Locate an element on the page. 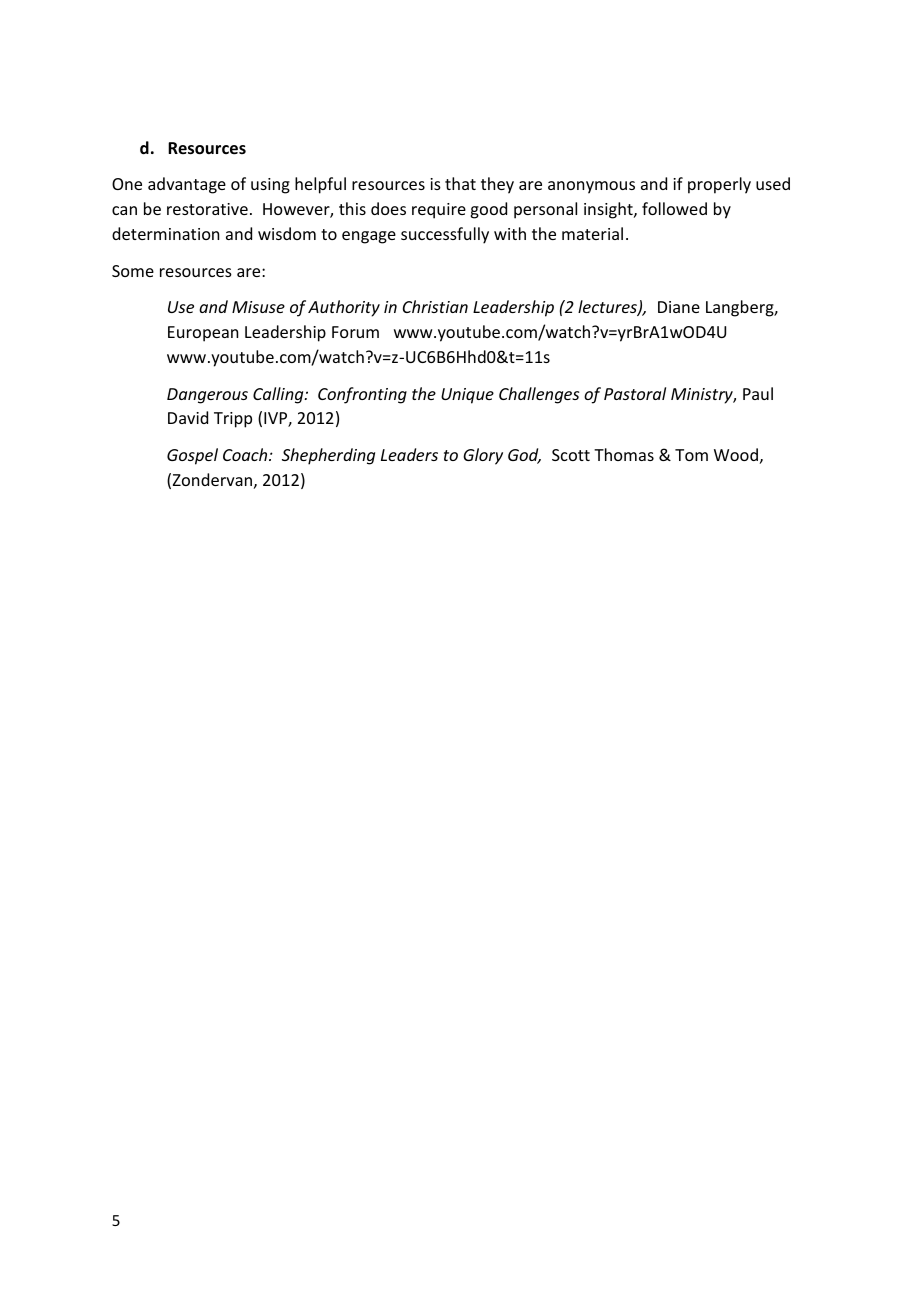 The height and width of the page is (1308, 924). Diane is located at coordinates (679, 307).
